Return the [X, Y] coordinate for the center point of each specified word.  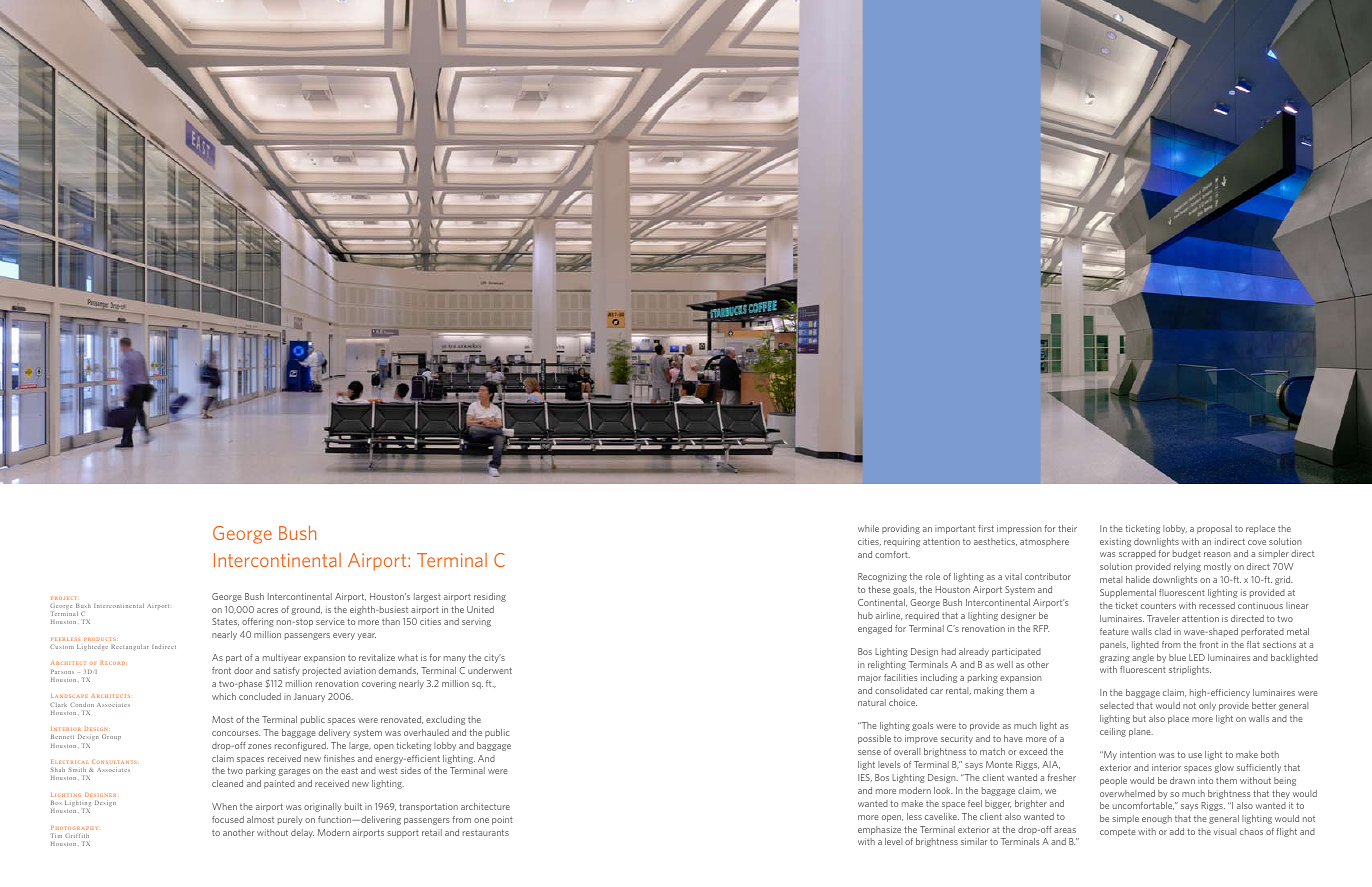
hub [865, 615]
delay [302, 833]
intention [1138, 754]
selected [1117, 705]
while [868, 528]
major [869, 678]
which [224, 696]
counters [1158, 606]
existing [1115, 542]
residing [490, 597]
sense [869, 752]
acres [267, 610]
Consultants [115, 762]
